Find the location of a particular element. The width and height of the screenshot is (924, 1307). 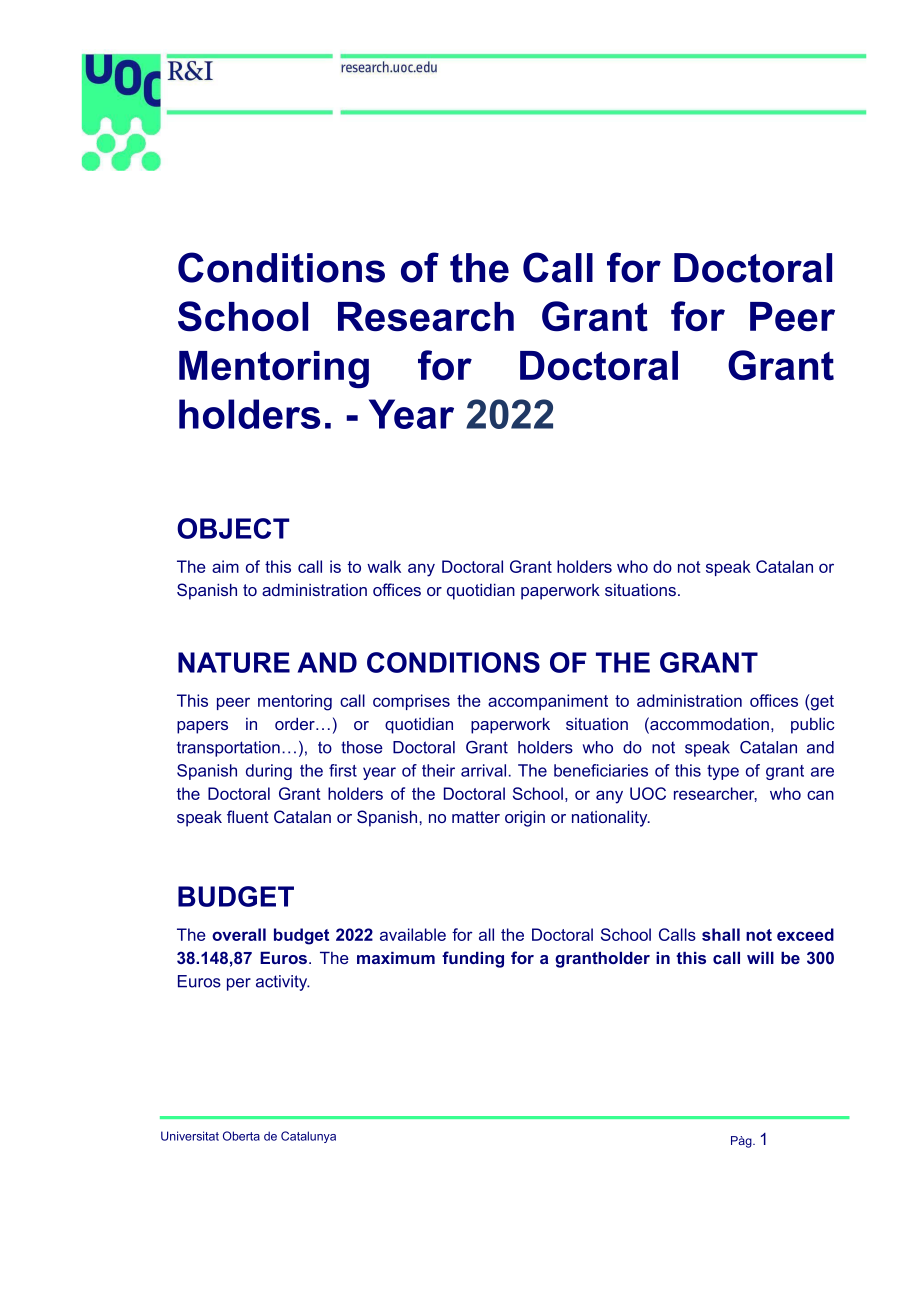

OBJECT is located at coordinates (233, 528).
